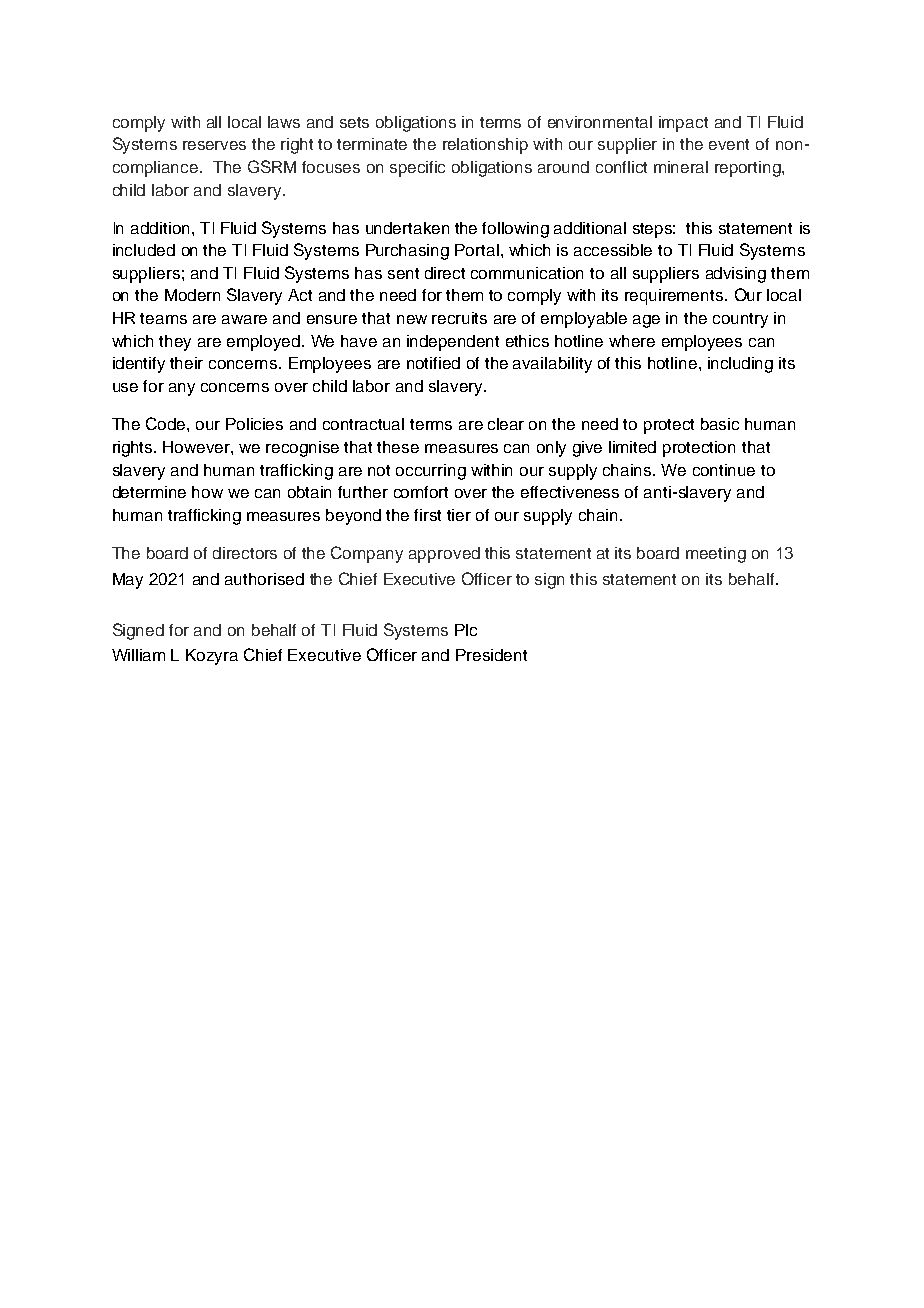  What do you see at coordinates (427, 515) in the image?
I see `first` at bounding box center [427, 515].
